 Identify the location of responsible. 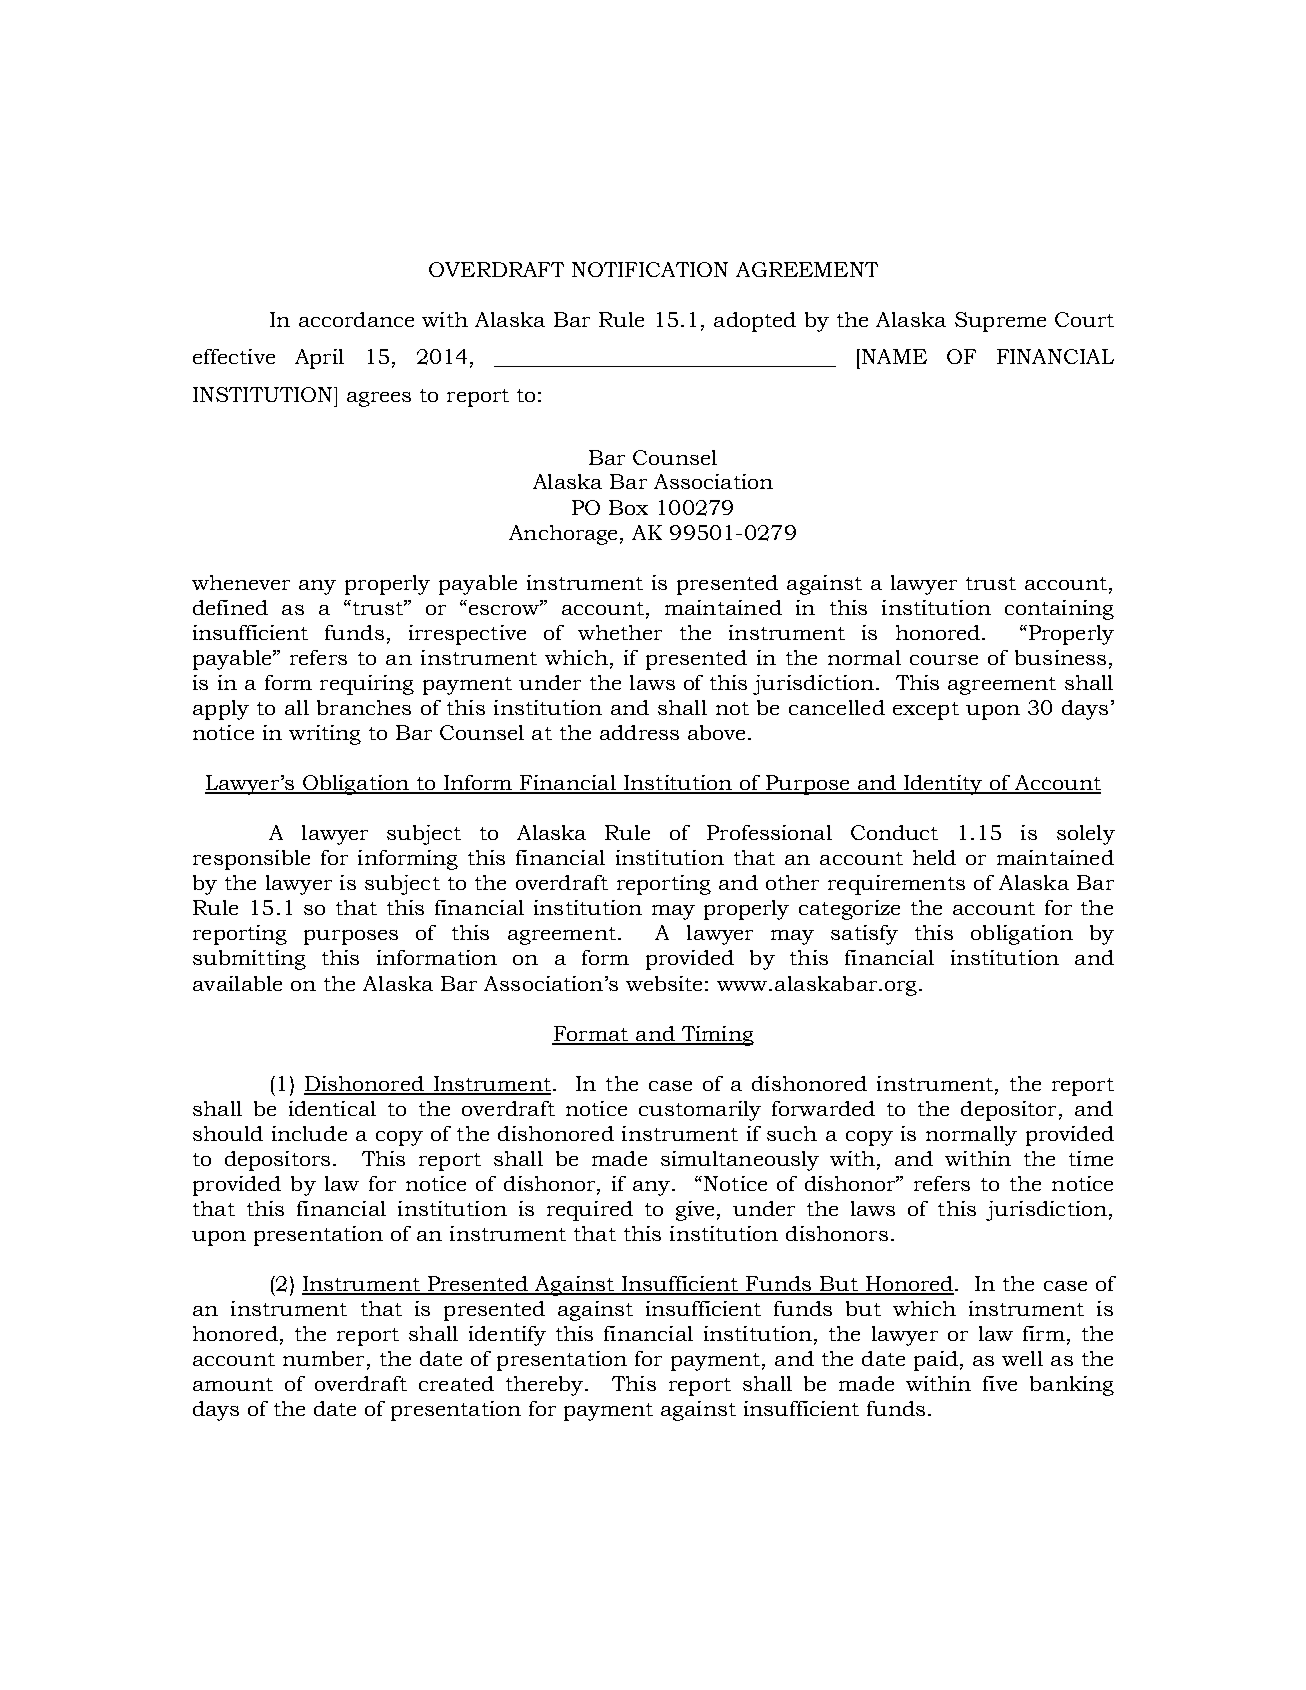
(251, 860).
